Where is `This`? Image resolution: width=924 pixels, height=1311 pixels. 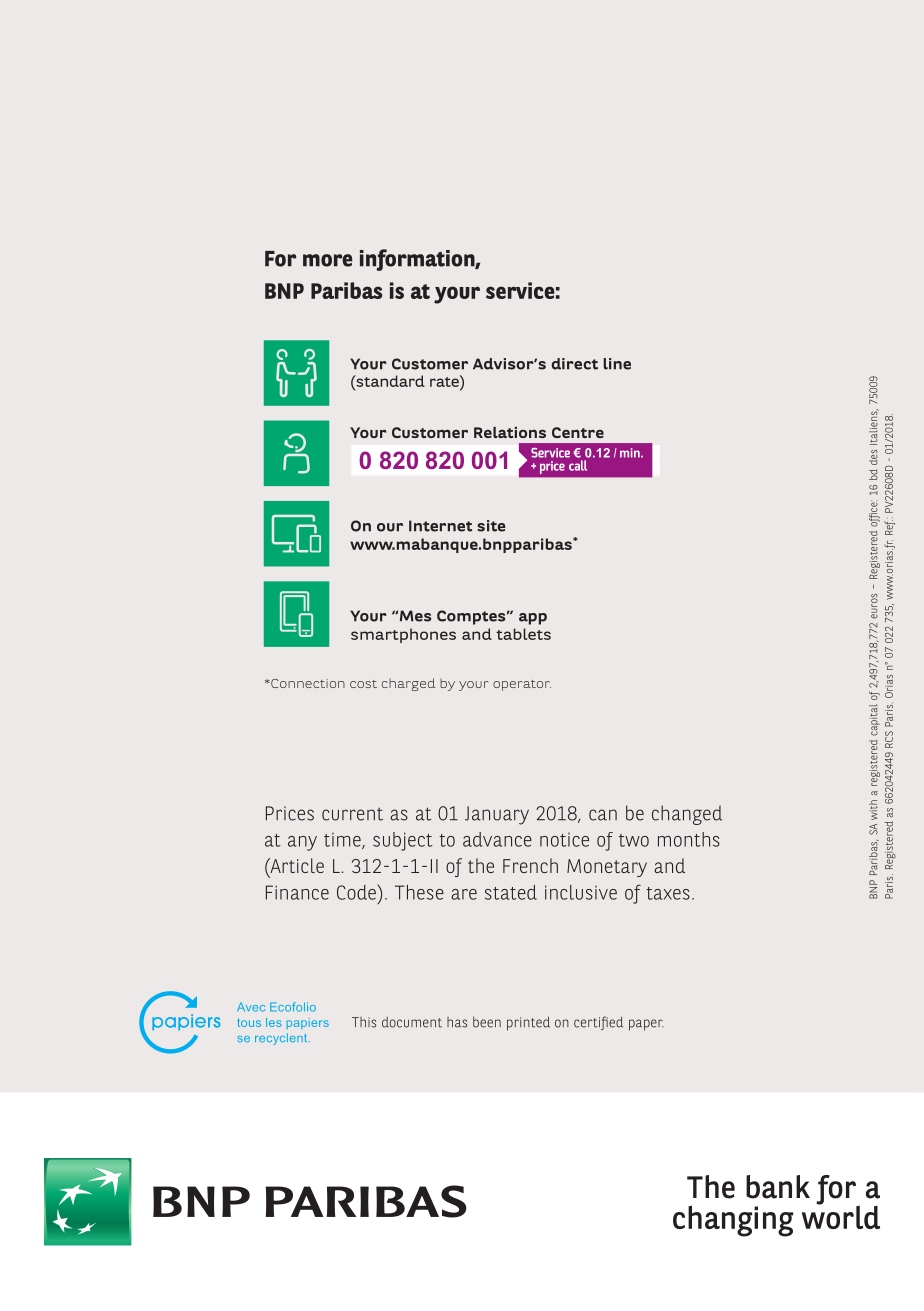
This is located at coordinates (364, 1022).
